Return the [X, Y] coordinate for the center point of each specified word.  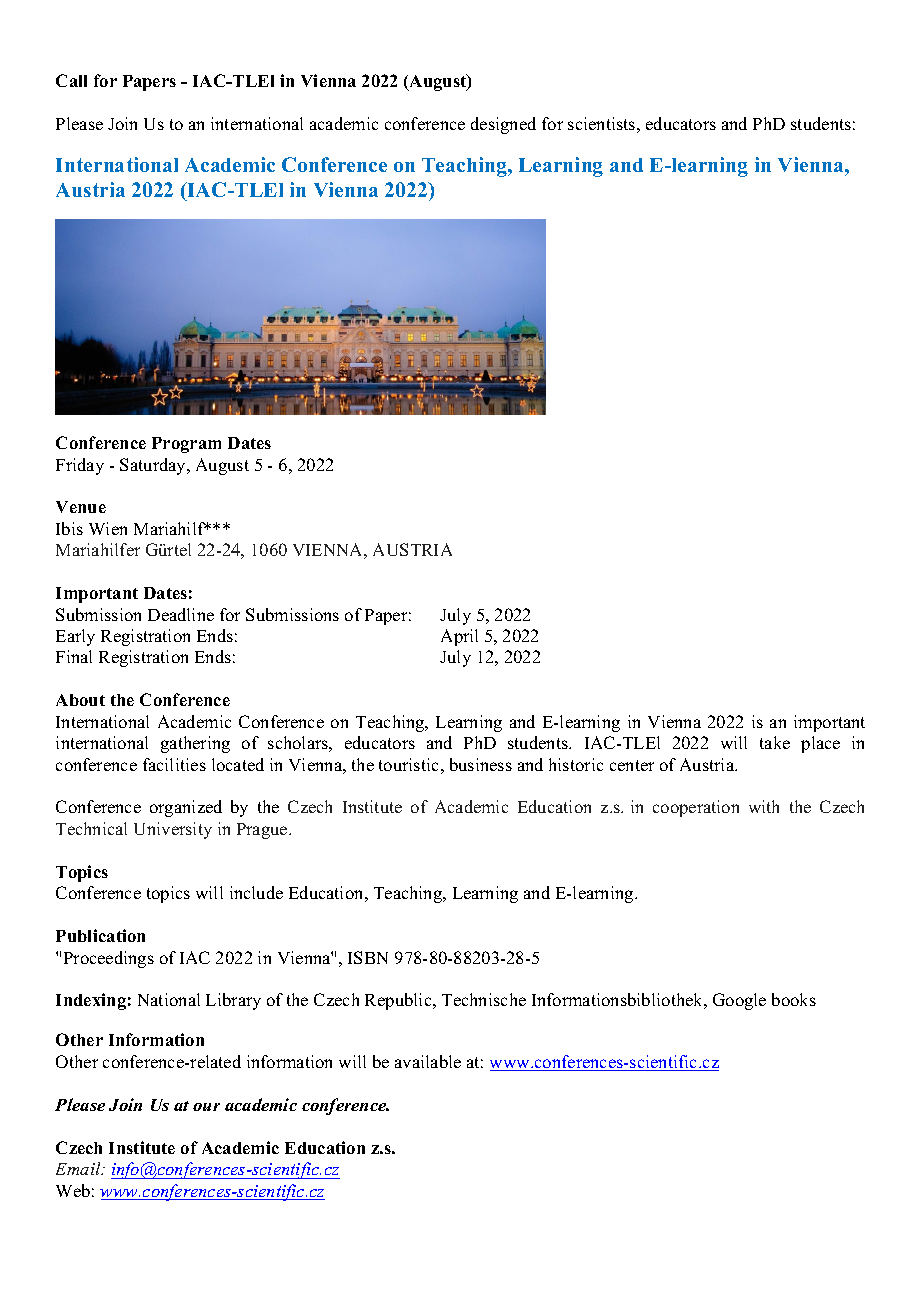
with [764, 806]
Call [71, 80]
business [481, 764]
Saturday [154, 466]
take [775, 742]
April [459, 637]
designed [503, 125]
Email [79, 1168]
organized [186, 808]
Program [186, 445]
